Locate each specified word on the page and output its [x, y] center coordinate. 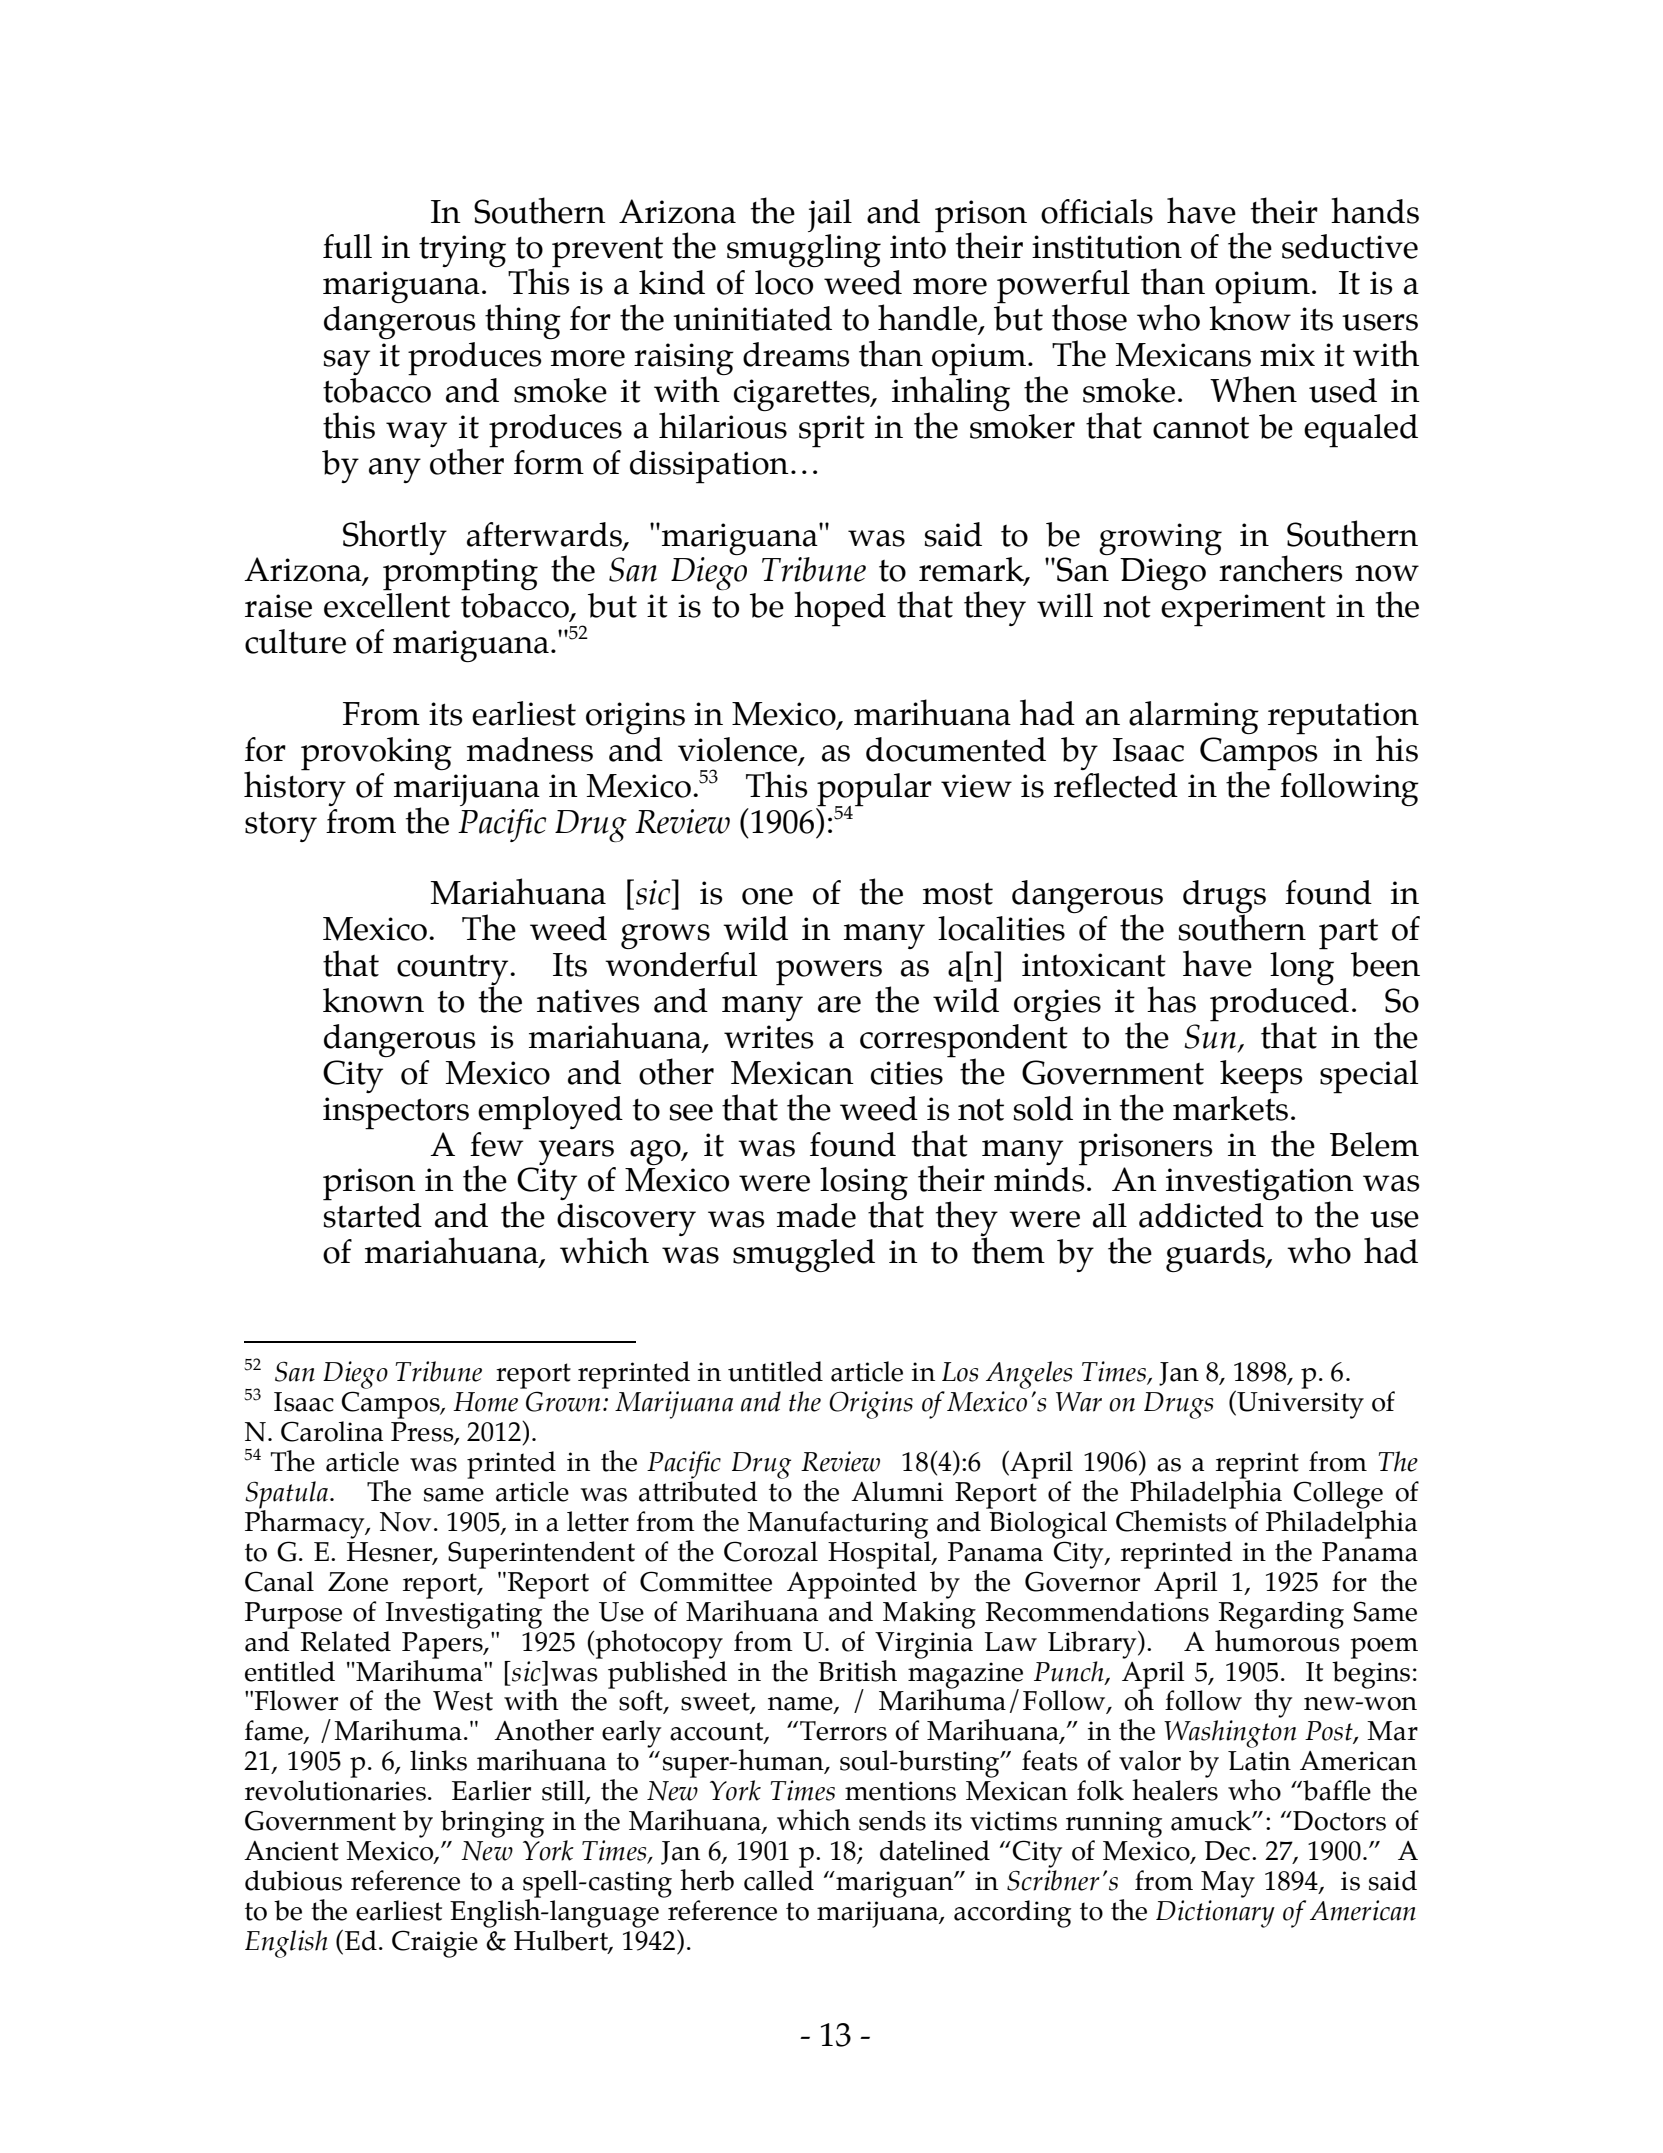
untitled [775, 1371]
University [1299, 1404]
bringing [492, 1824]
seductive [1350, 246]
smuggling [804, 250]
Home [485, 1402]
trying [462, 251]
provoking [376, 754]
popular [874, 790]
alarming [1194, 717]
